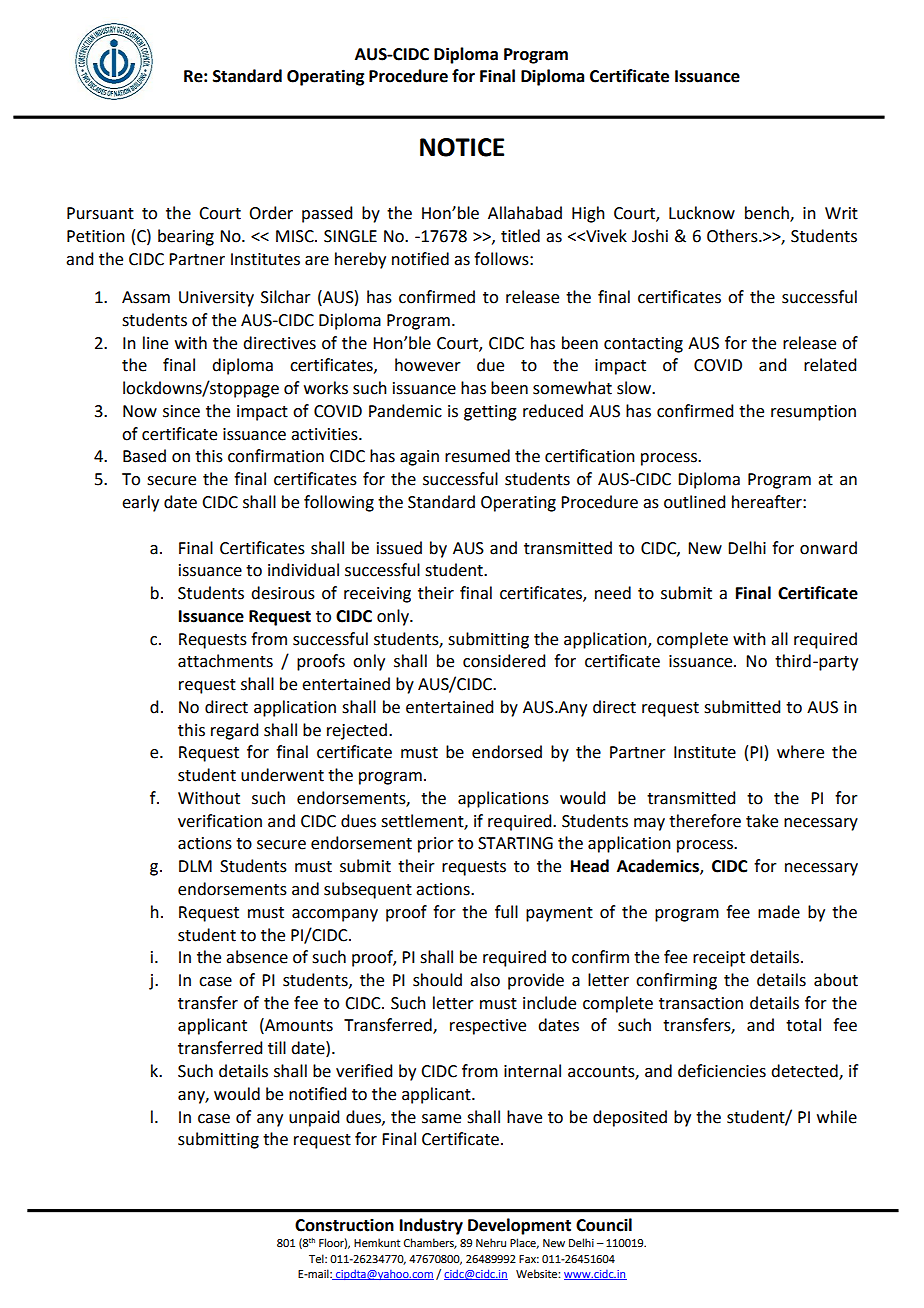 The image size is (924, 1308). What do you see at coordinates (828, 548) in the screenshot?
I see `onward` at bounding box center [828, 548].
